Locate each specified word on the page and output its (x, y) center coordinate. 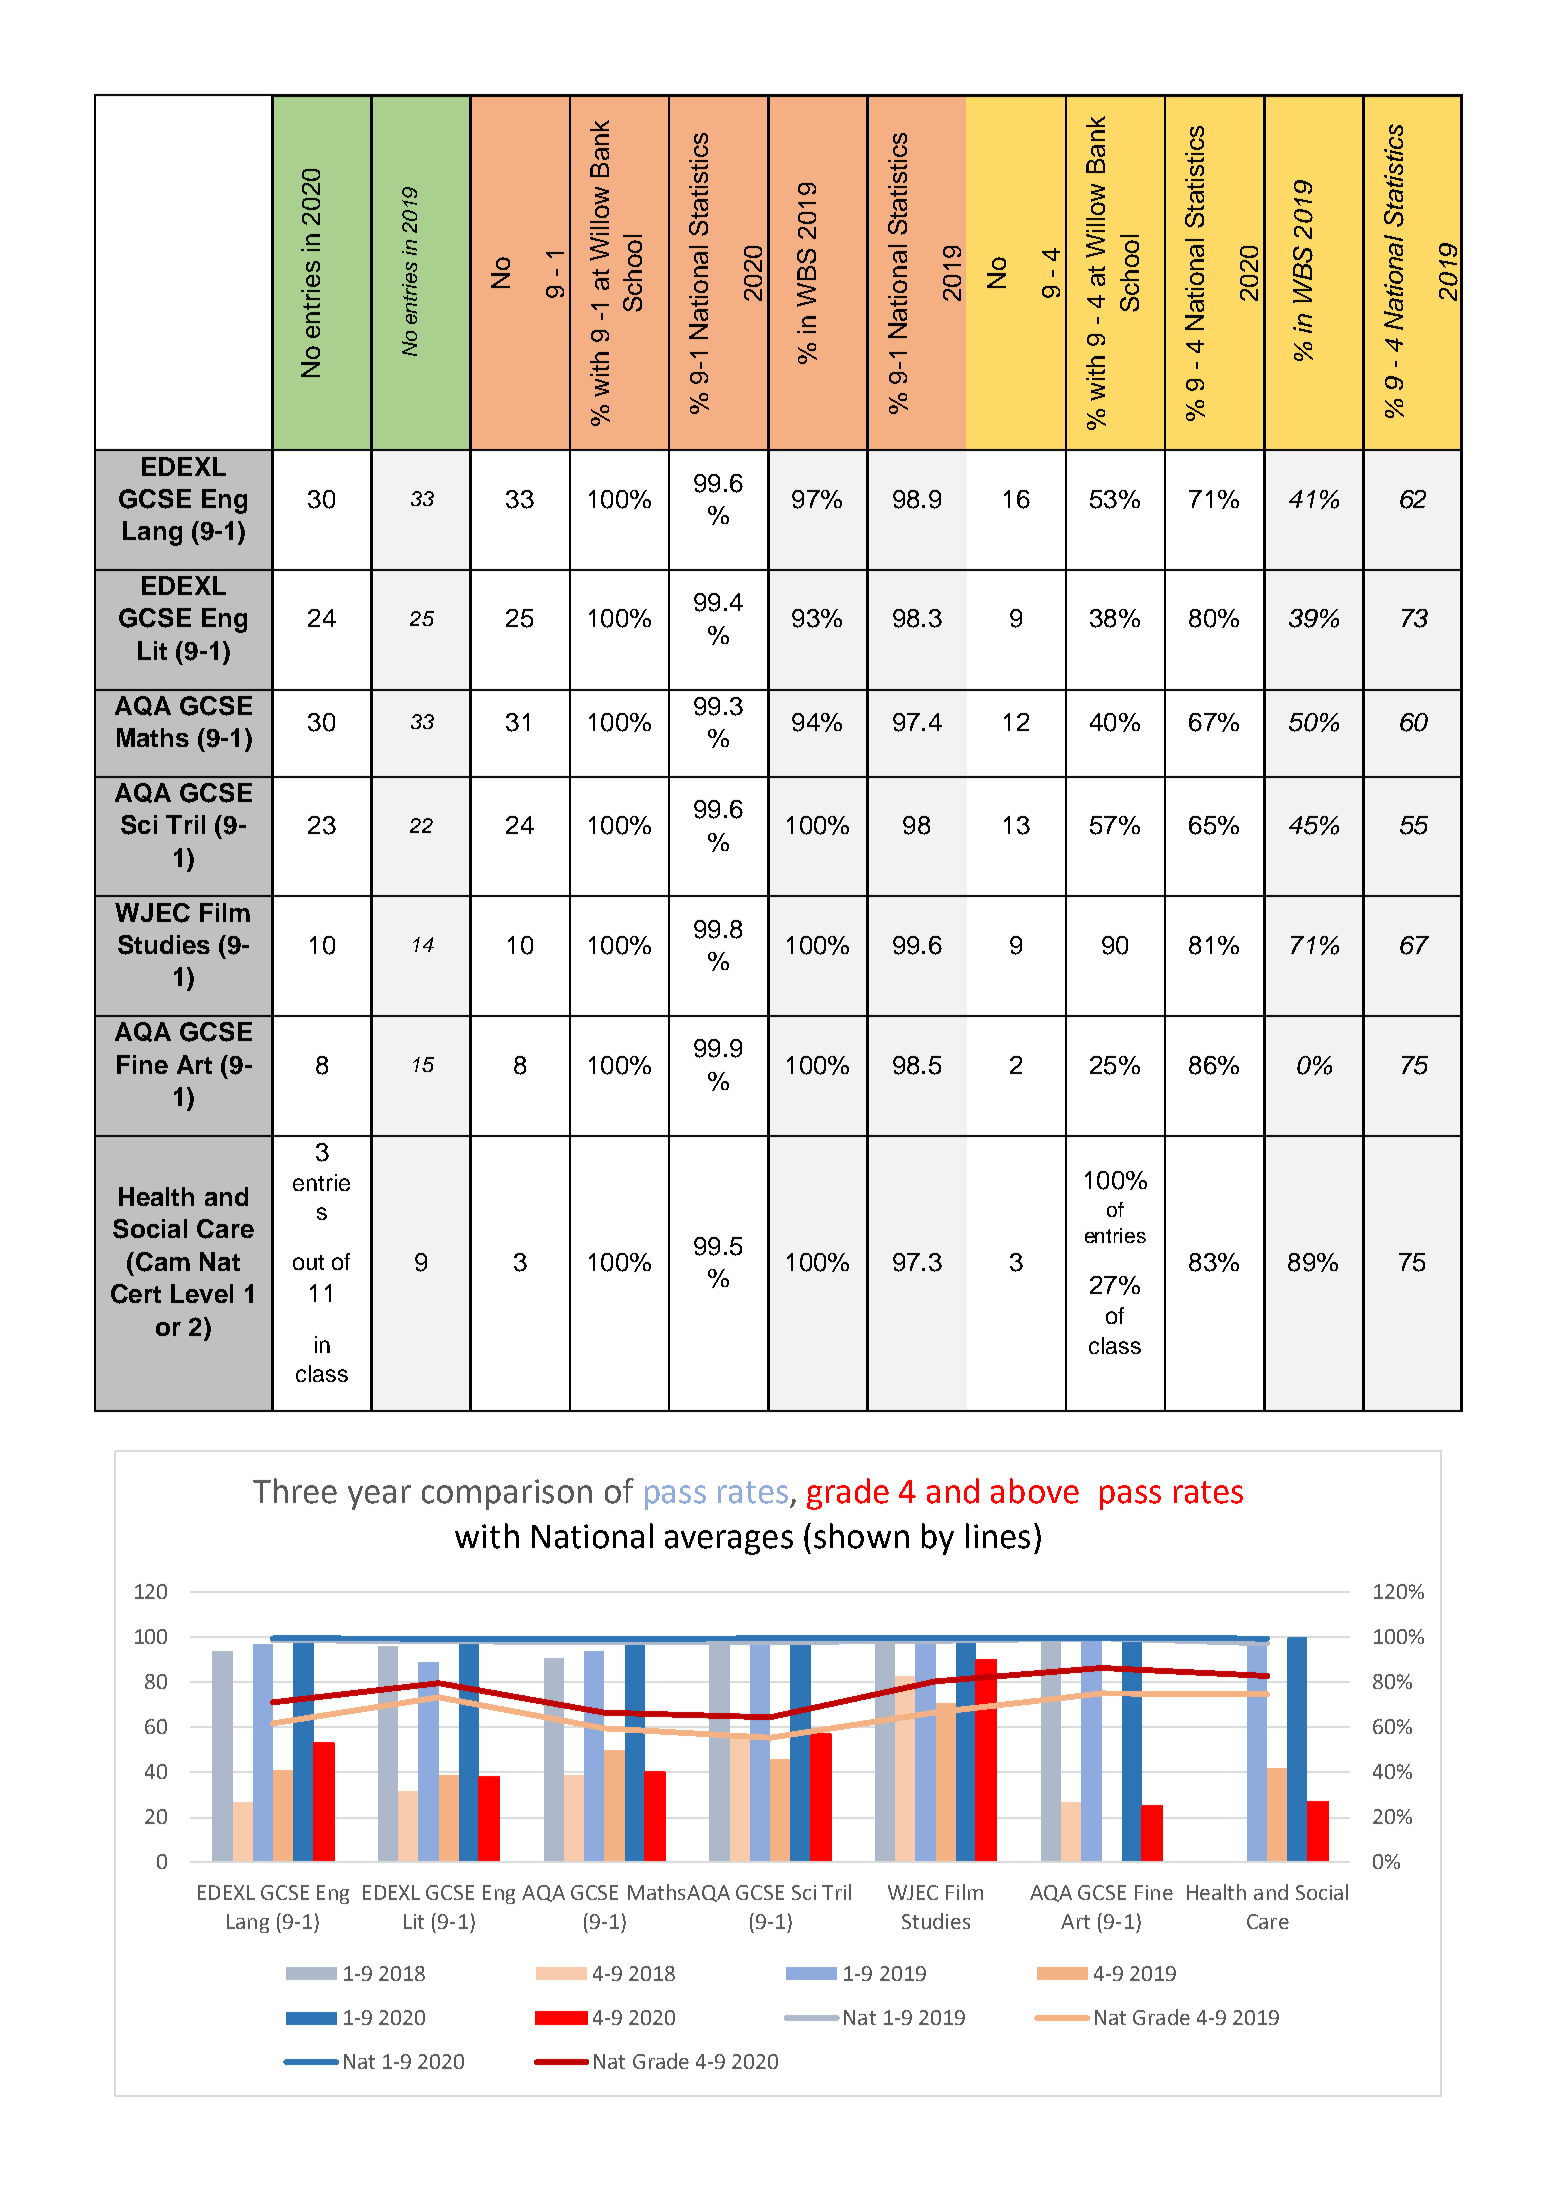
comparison (507, 1494)
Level (202, 1293)
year (379, 1497)
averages (729, 1542)
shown (861, 1536)
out (308, 1262)
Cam (163, 1262)
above (1035, 1491)
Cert (136, 1294)
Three (295, 1491)
